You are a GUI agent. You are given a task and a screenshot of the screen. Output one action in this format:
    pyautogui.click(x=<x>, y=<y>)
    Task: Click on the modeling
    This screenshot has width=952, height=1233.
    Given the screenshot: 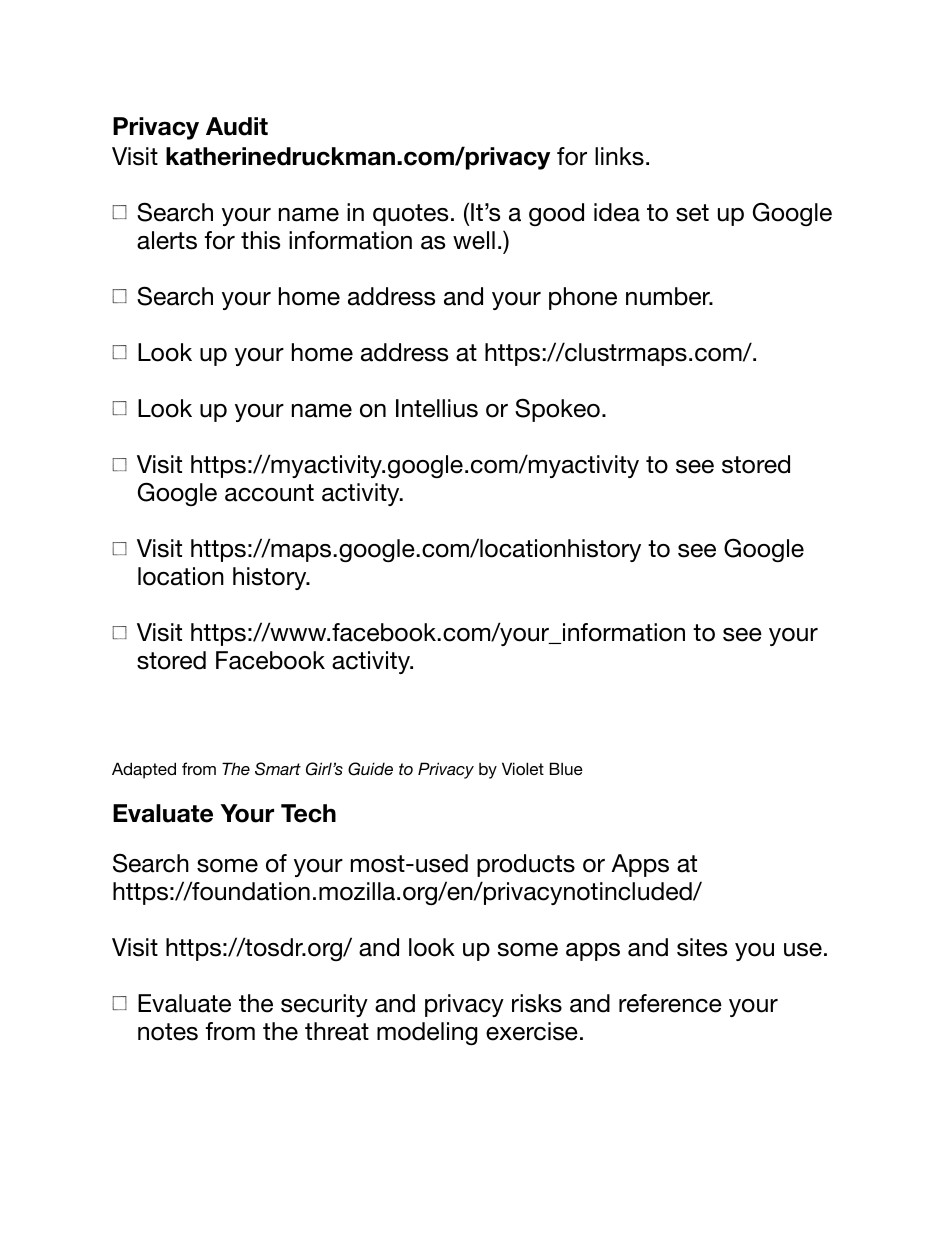 What is the action you would take?
    pyautogui.click(x=427, y=1033)
